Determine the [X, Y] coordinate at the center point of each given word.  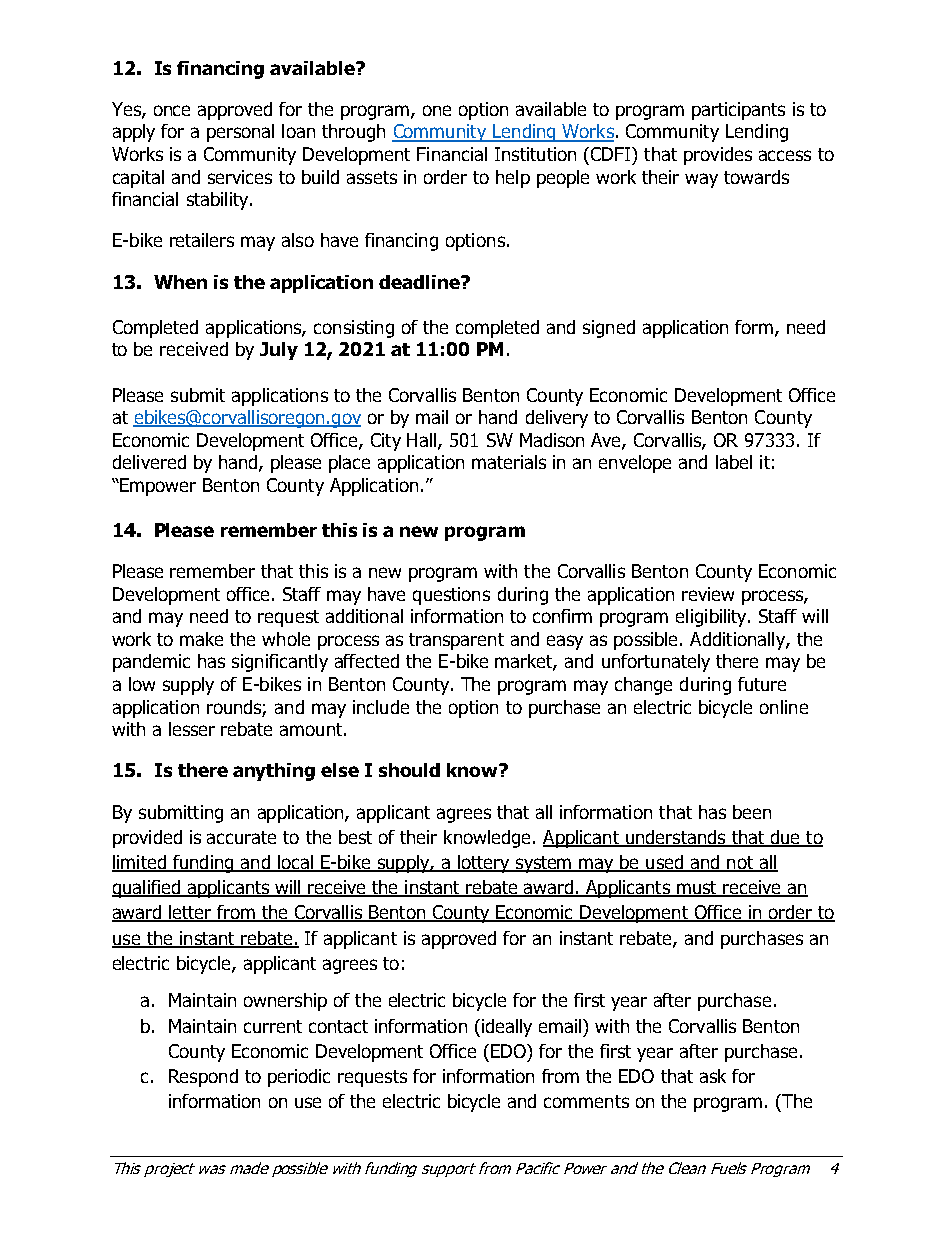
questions [451, 596]
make [201, 639]
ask [713, 1076]
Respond [203, 1078]
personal [240, 133]
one [437, 110]
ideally [505, 1028]
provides [718, 156]
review [708, 594]
